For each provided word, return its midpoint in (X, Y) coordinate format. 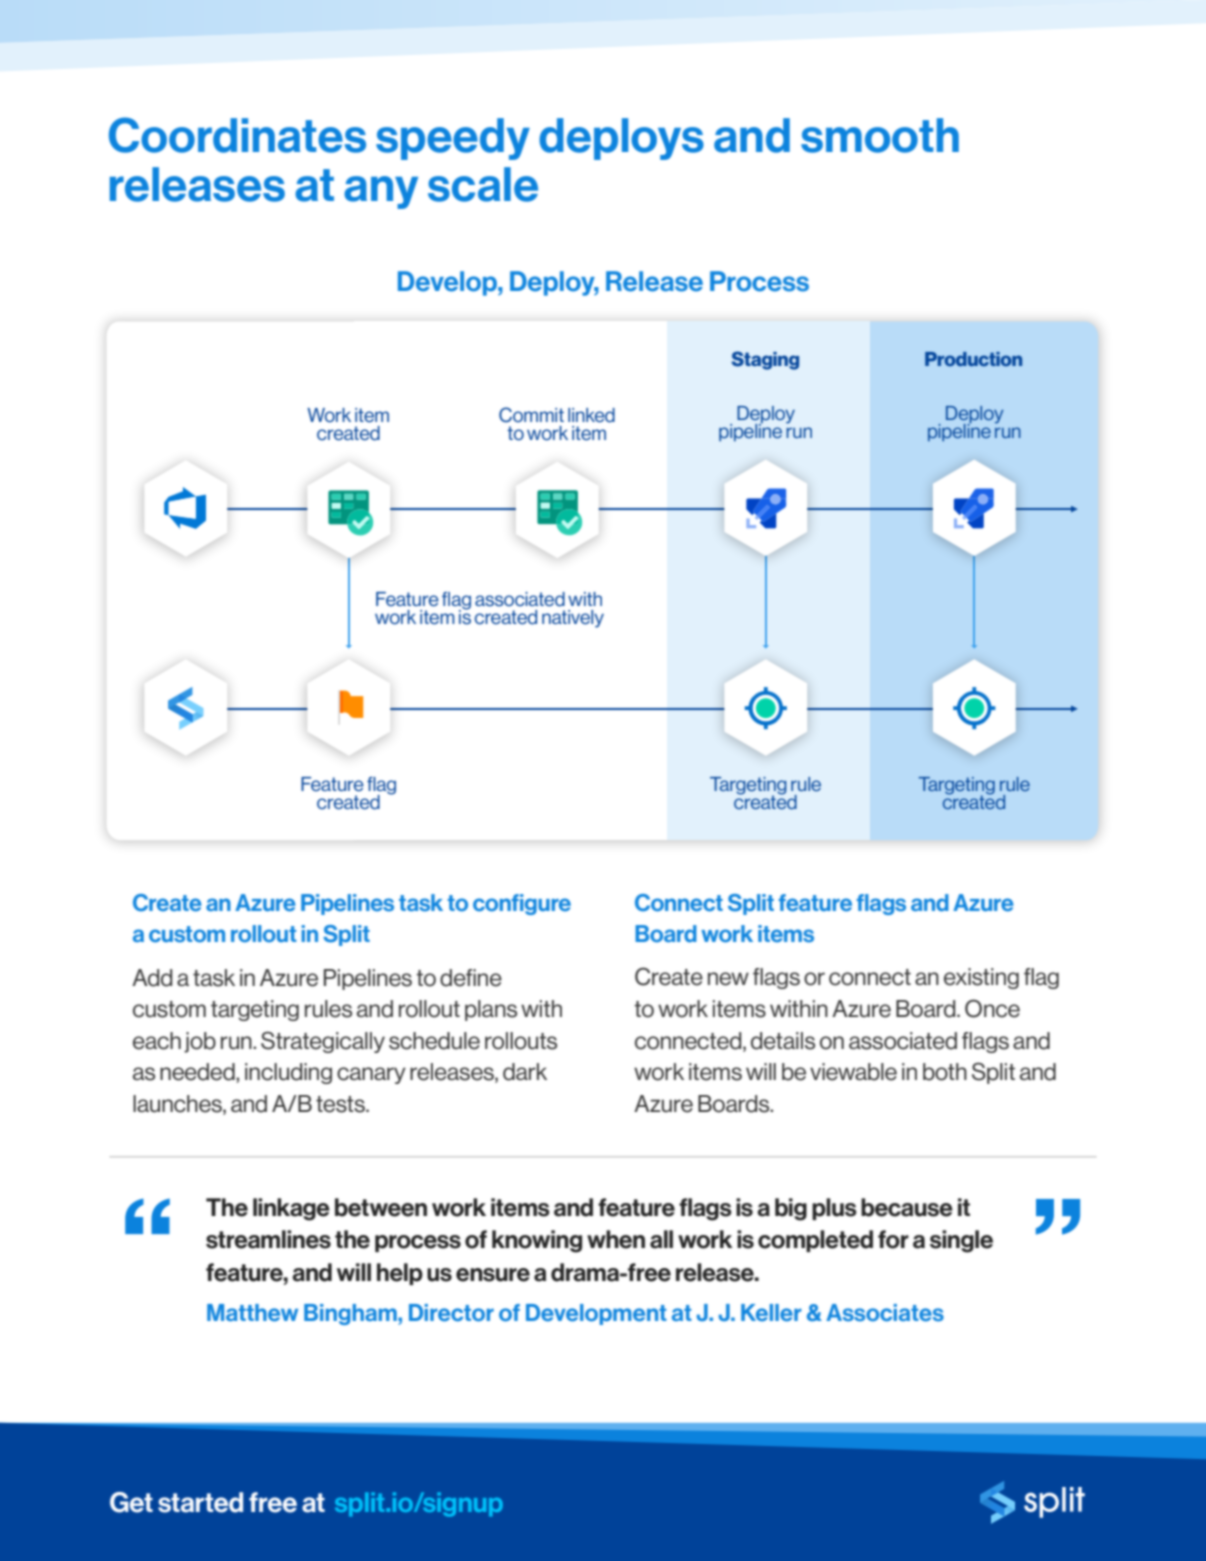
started (200, 1502)
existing (981, 978)
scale (483, 184)
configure (522, 904)
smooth (880, 135)
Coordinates (237, 135)
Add (152, 978)
